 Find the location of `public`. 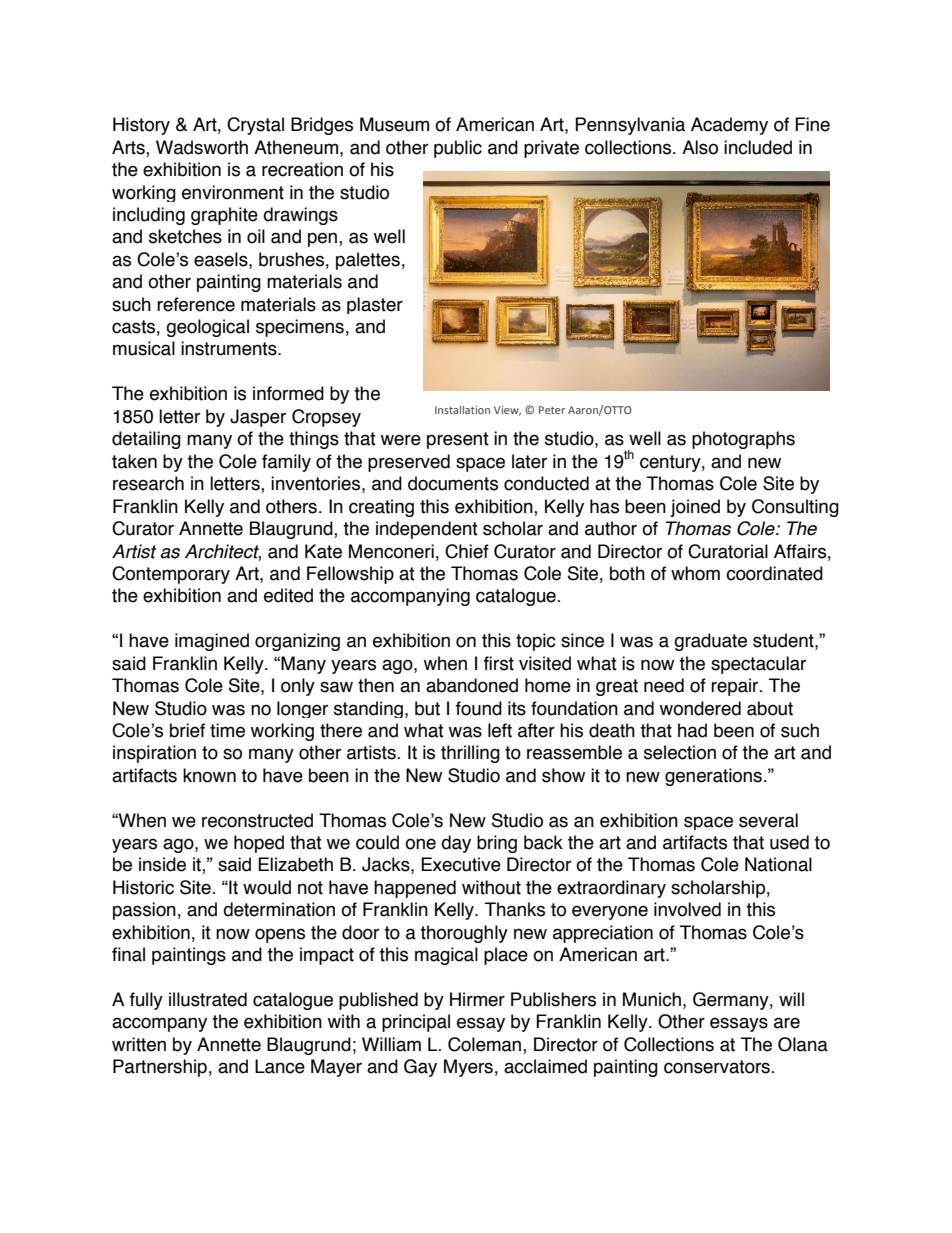

public is located at coordinates (458, 149).
